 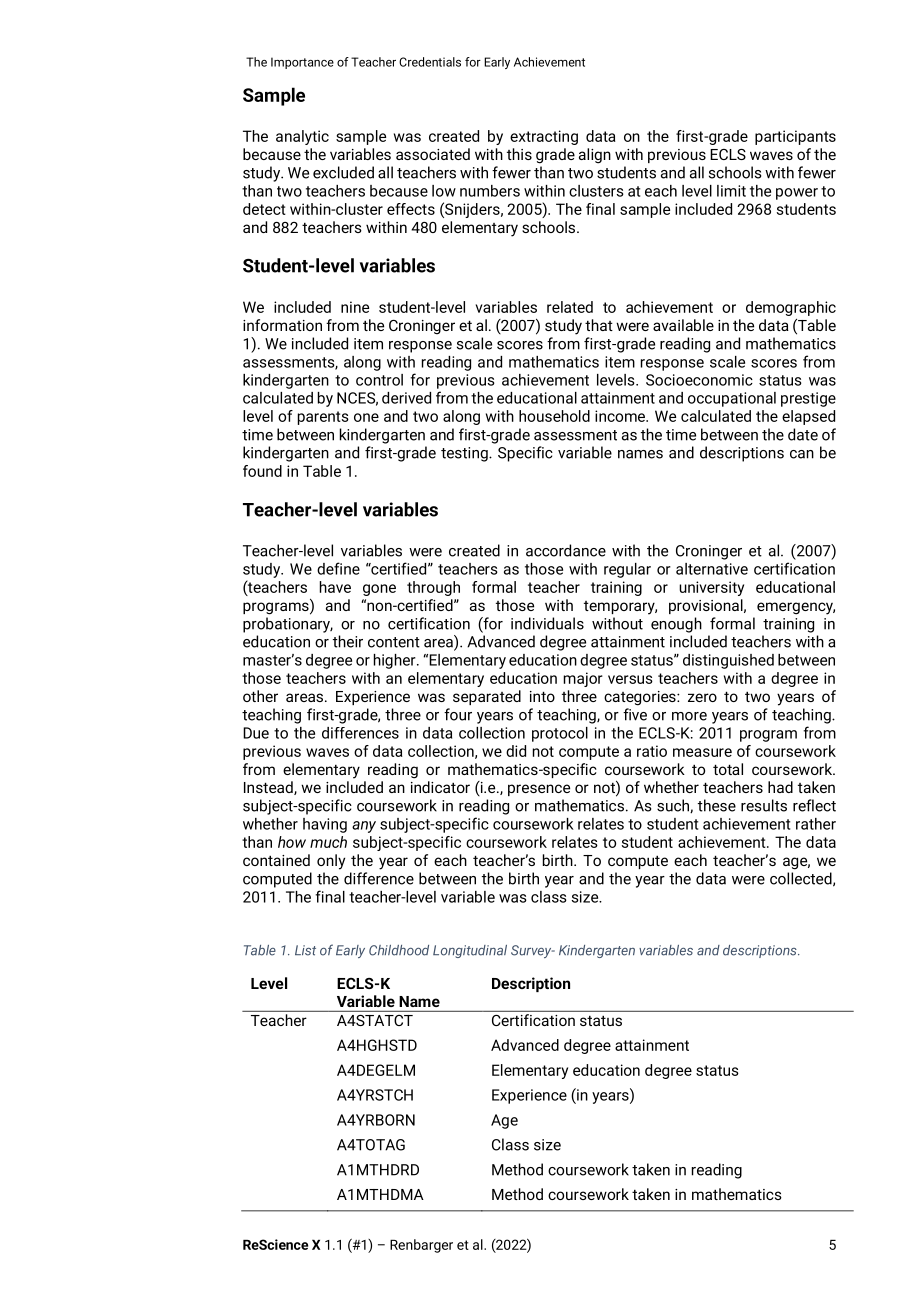 I want to click on demographic, so click(x=791, y=308).
